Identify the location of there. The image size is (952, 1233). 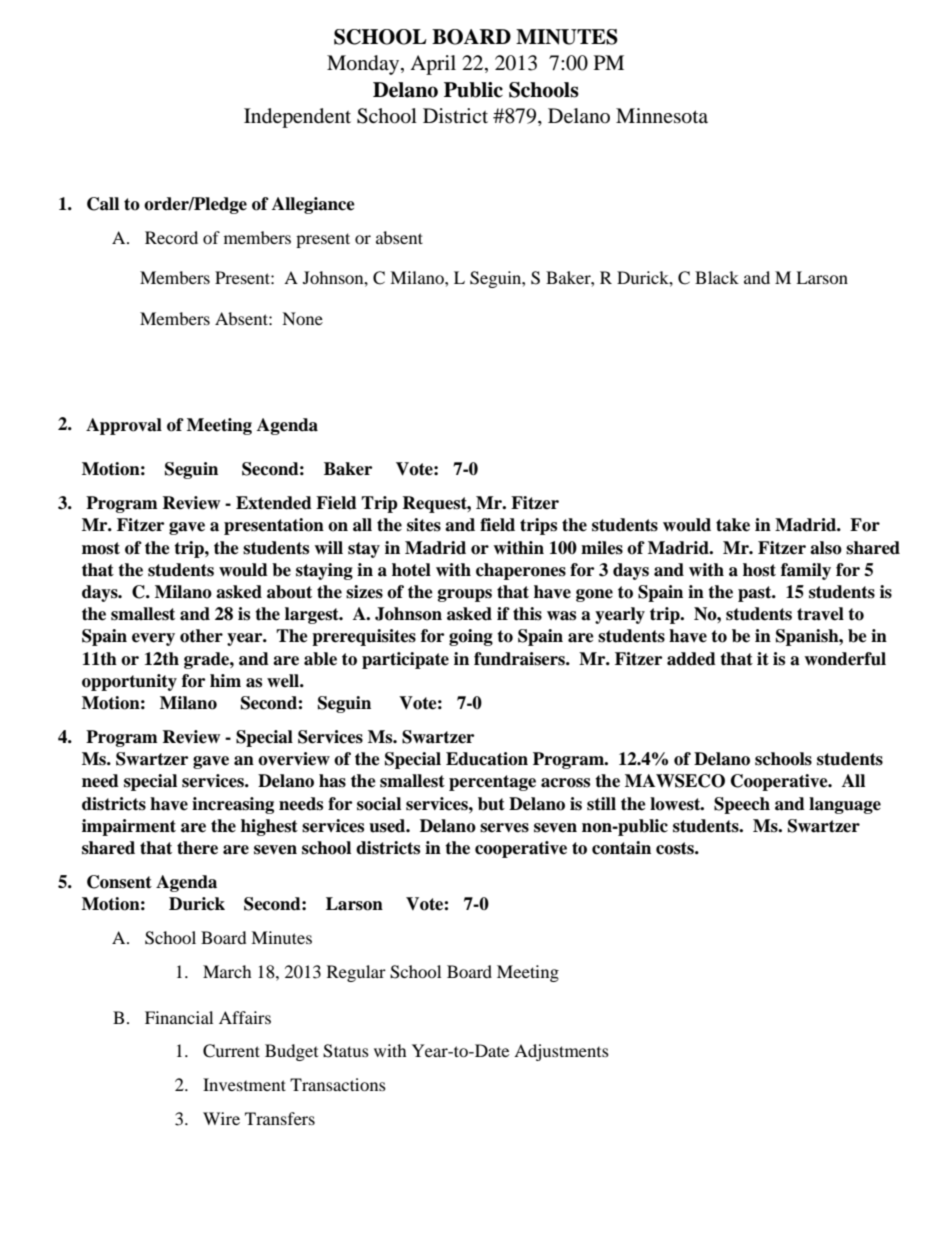
(197, 848).
